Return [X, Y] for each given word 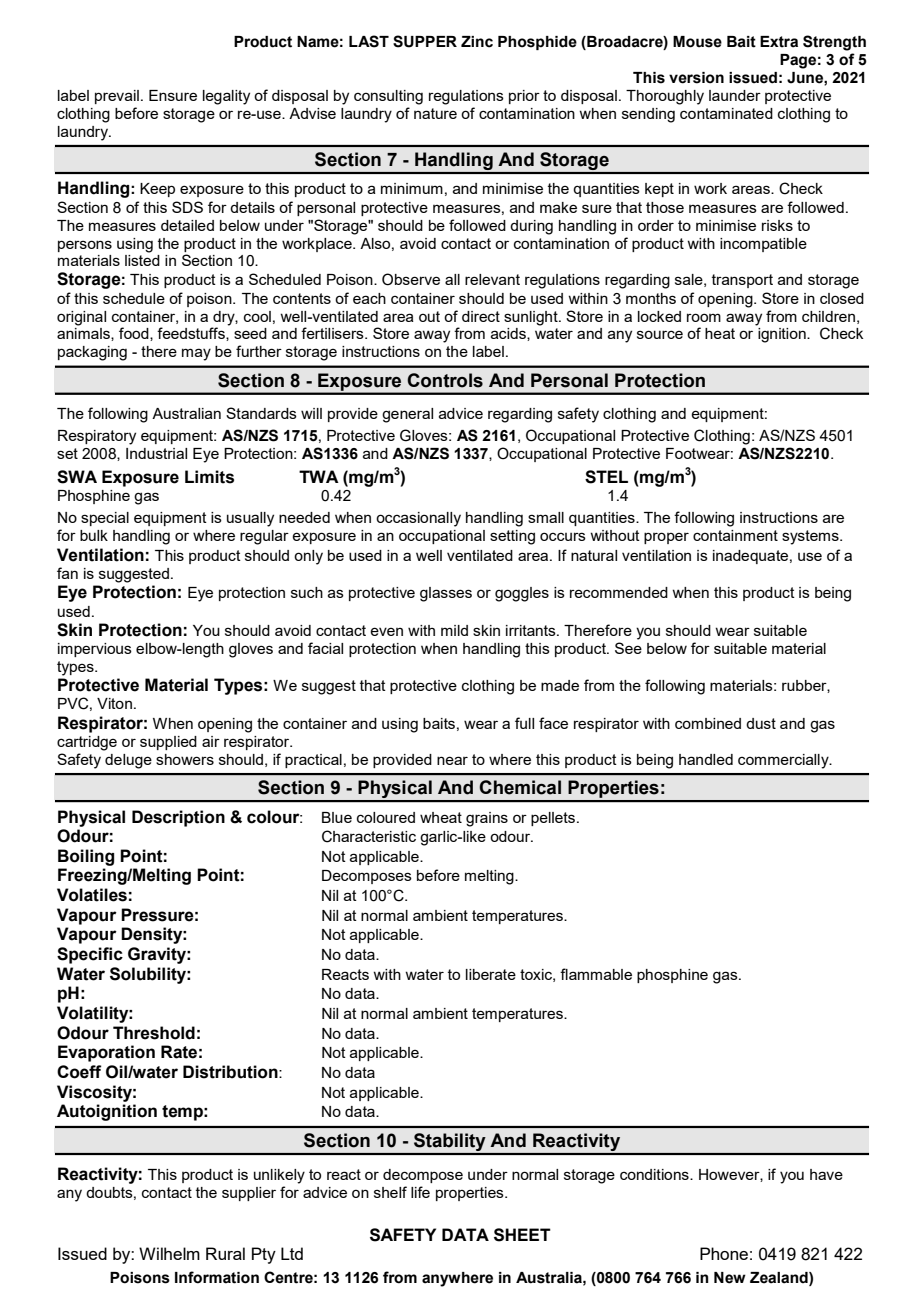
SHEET [522, 1235]
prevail [117, 97]
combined [708, 723]
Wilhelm [169, 1253]
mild [454, 630]
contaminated [726, 113]
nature [435, 113]
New [730, 1278]
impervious [95, 650]
